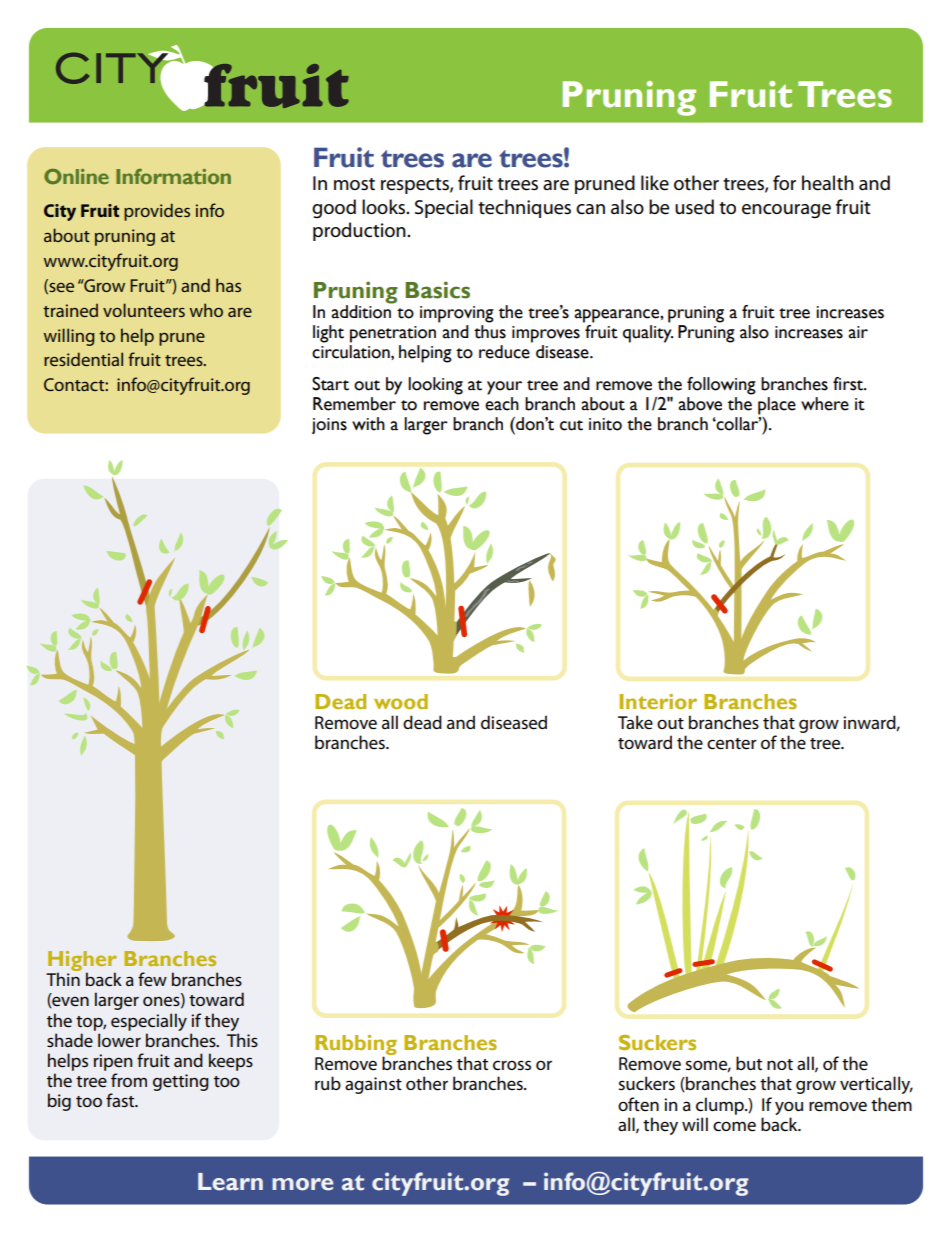 The width and height of the image is (952, 1233). Describe the element at coordinates (777, 406) in the image. I see `place` at that location.
